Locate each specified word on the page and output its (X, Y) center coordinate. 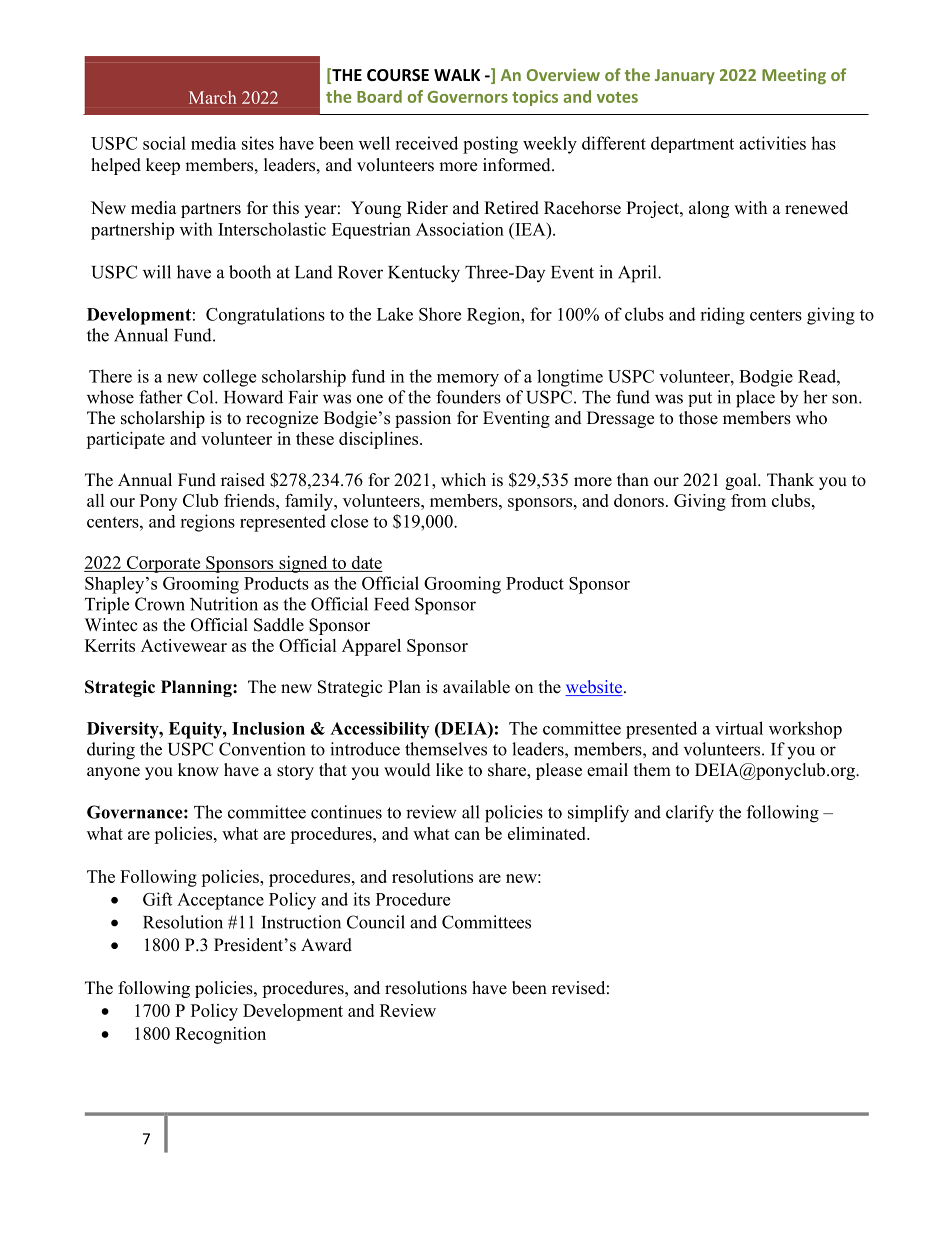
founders (468, 397)
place (755, 399)
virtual (739, 728)
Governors (468, 97)
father (161, 397)
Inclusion (268, 728)
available (476, 687)
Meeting (794, 76)
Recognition (220, 1035)
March (212, 97)
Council (376, 922)
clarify (690, 814)
